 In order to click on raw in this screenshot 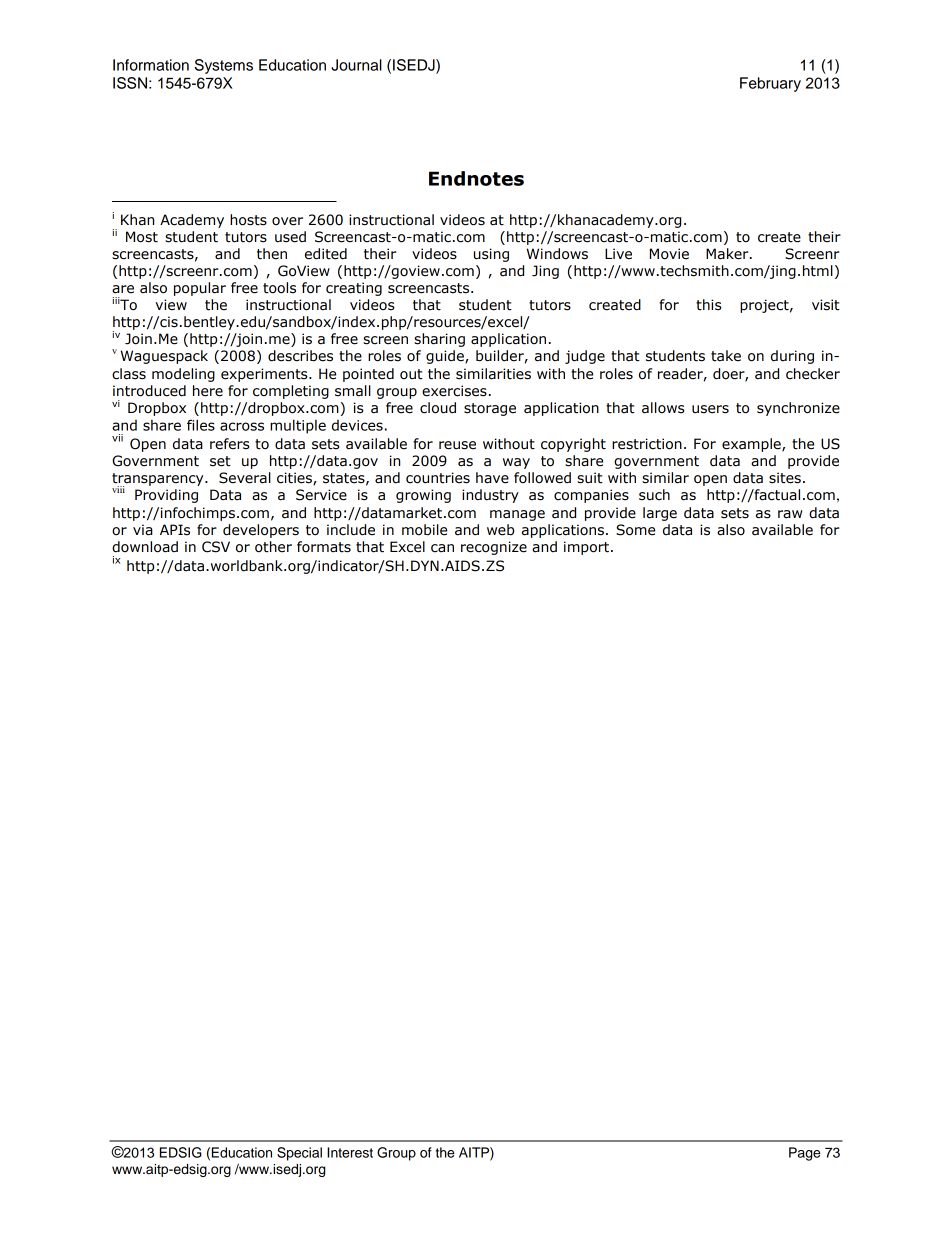, I will do `click(790, 514)`.
